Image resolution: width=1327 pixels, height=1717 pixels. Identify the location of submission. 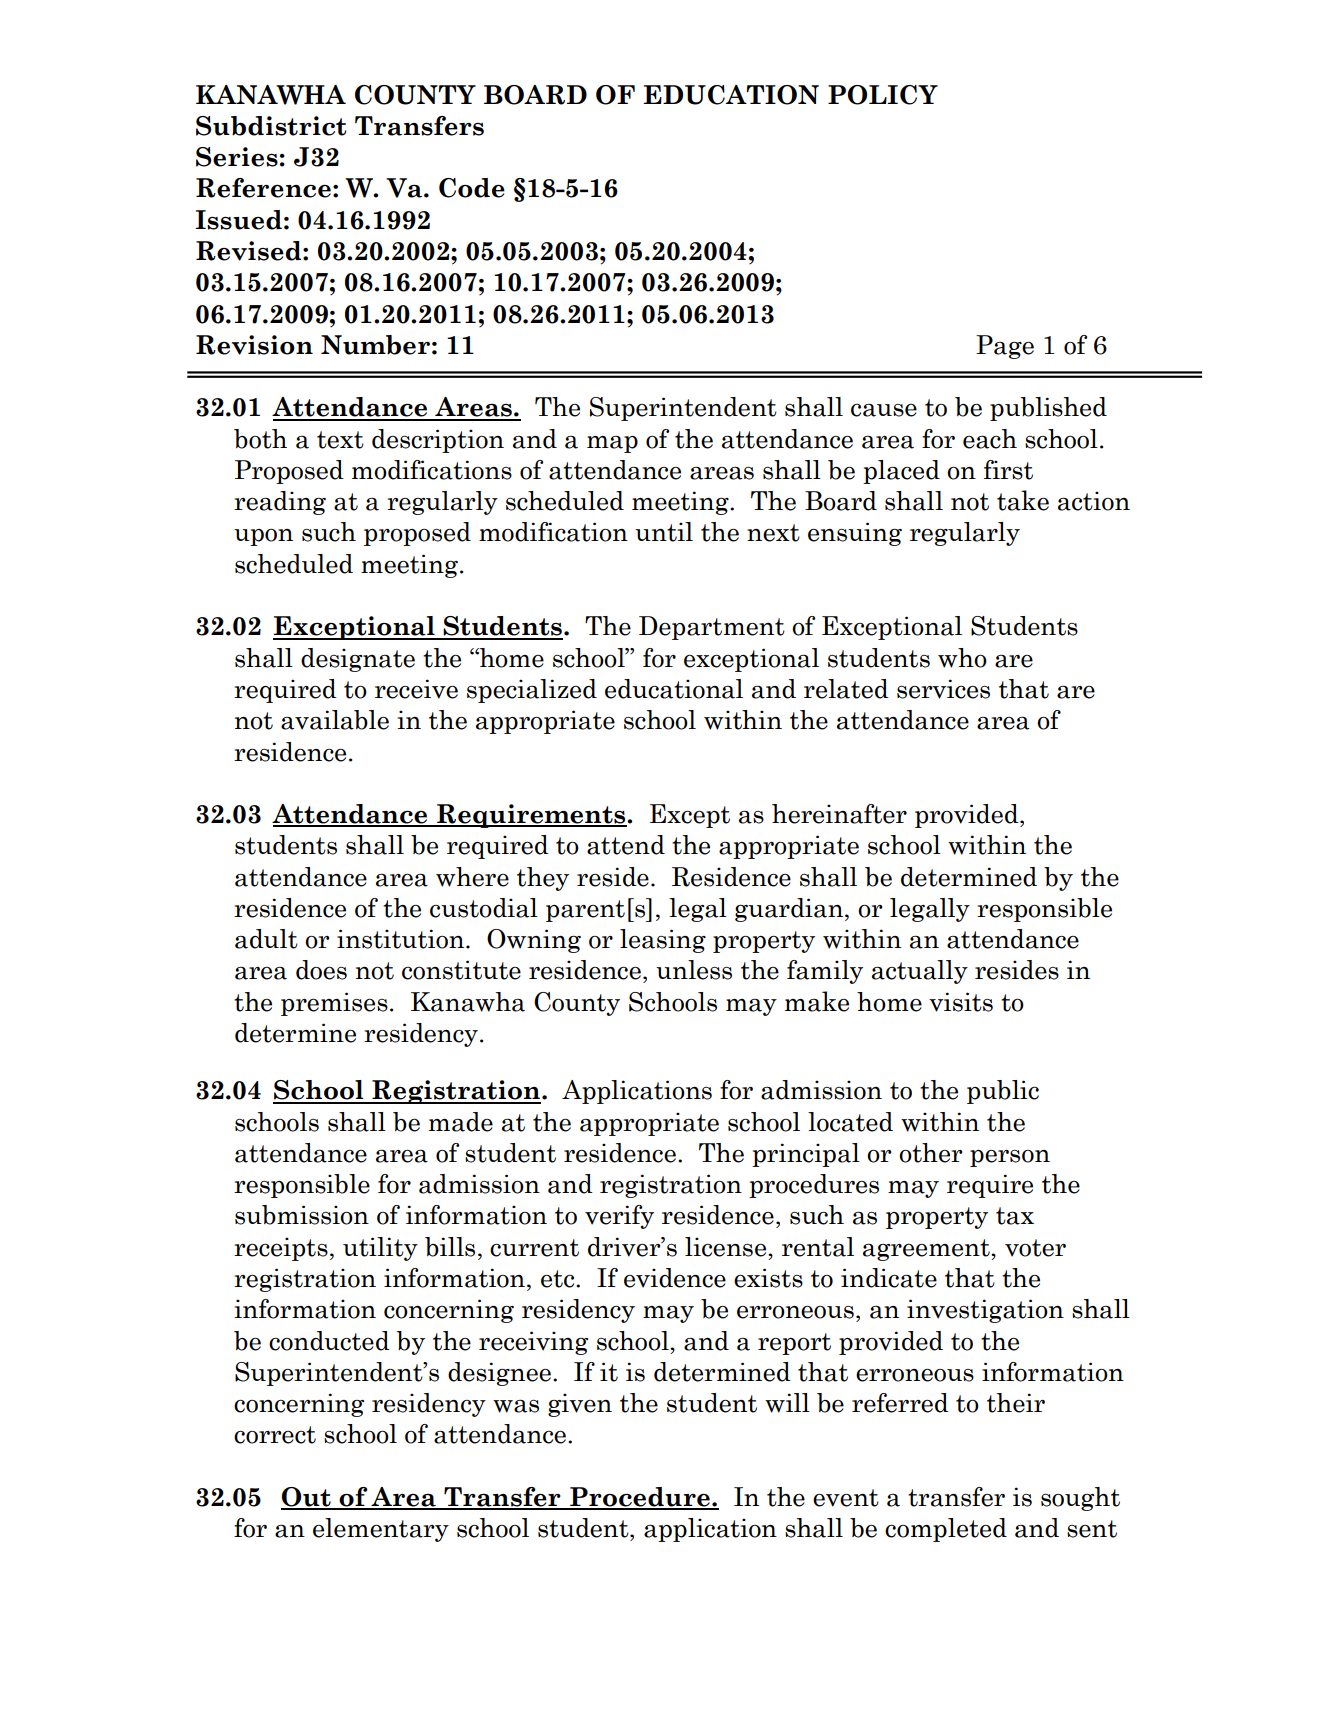
(302, 1215).
